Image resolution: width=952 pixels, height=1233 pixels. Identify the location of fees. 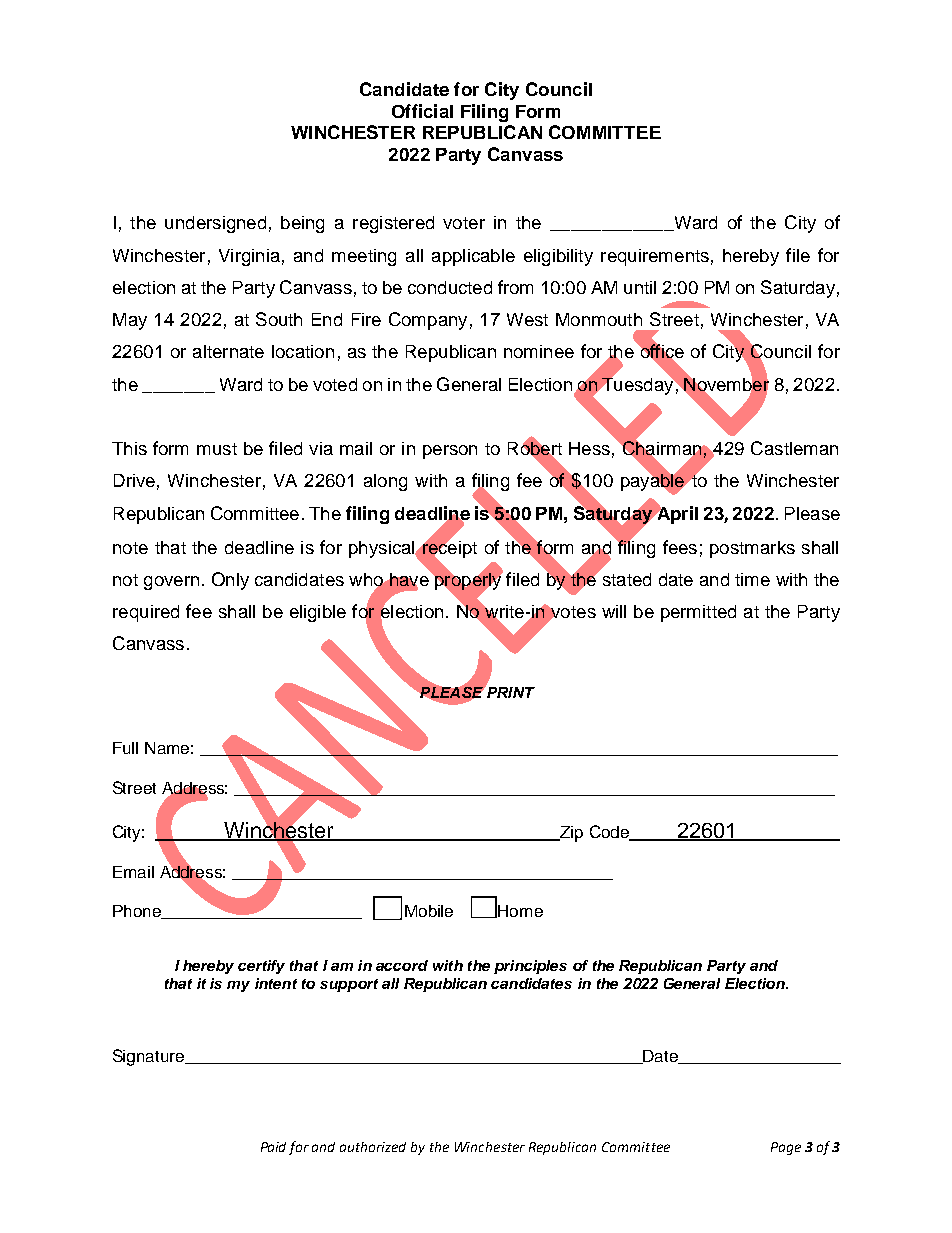
(680, 547).
